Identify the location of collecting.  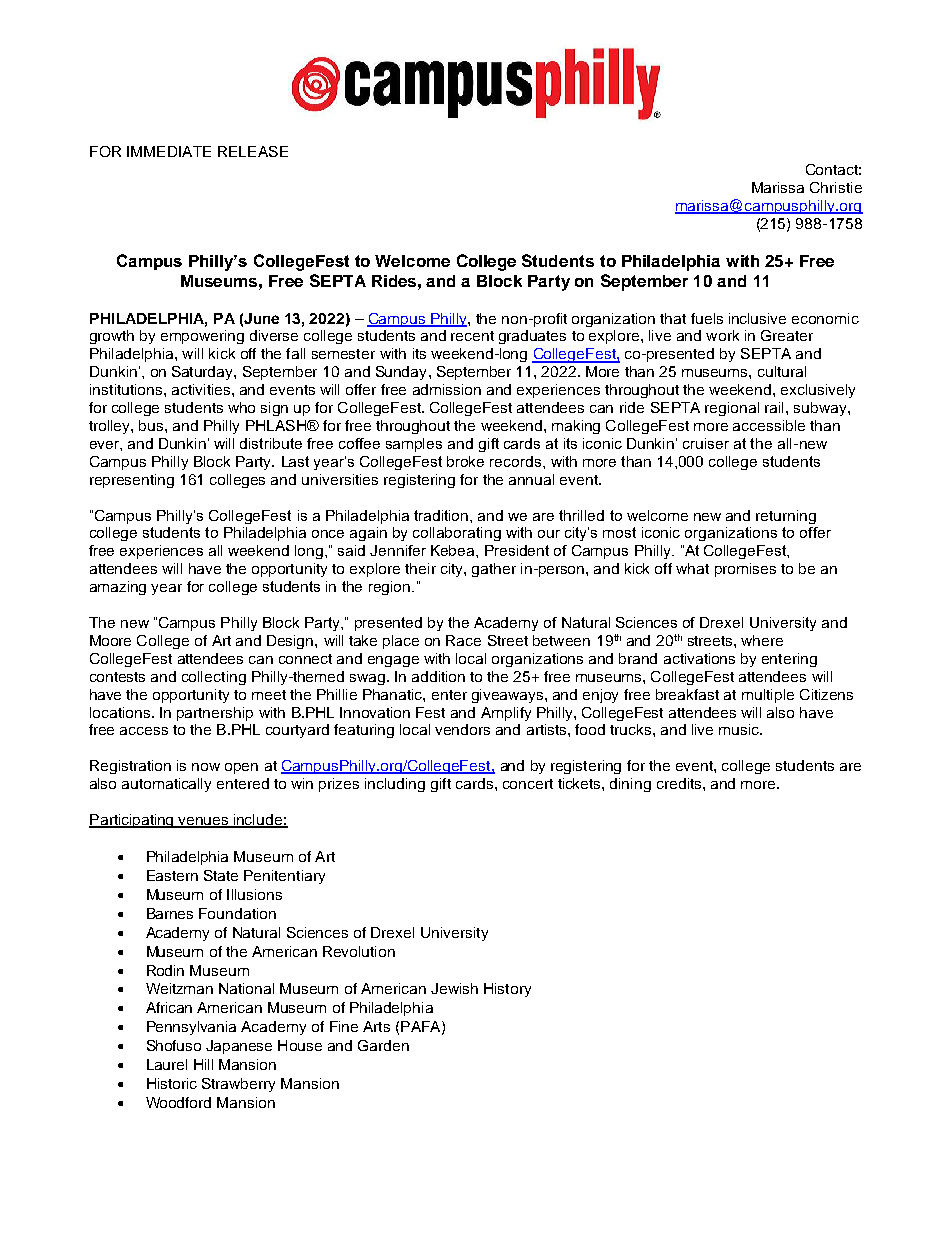
(214, 678).
